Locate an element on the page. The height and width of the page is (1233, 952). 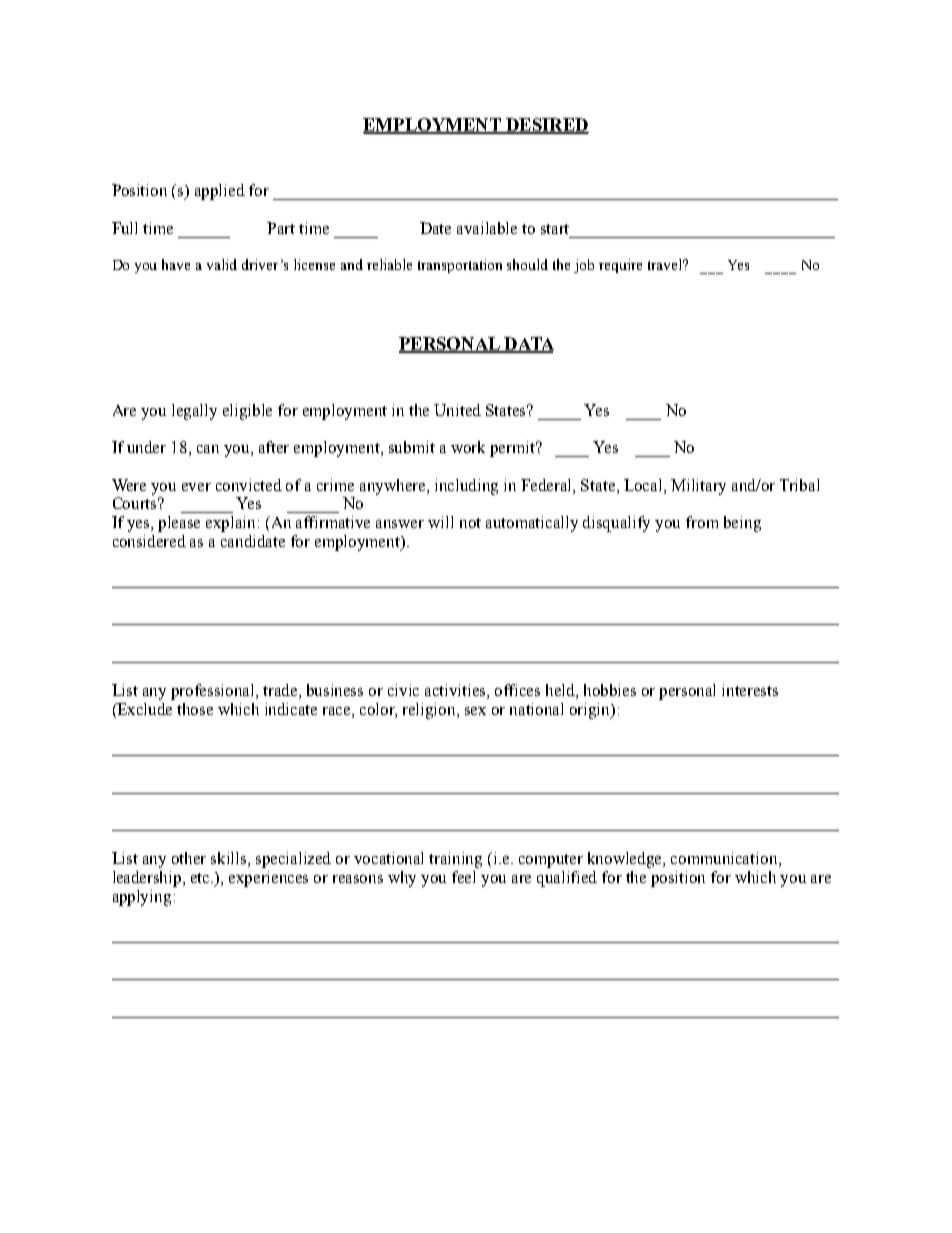
valid is located at coordinates (222, 264).
